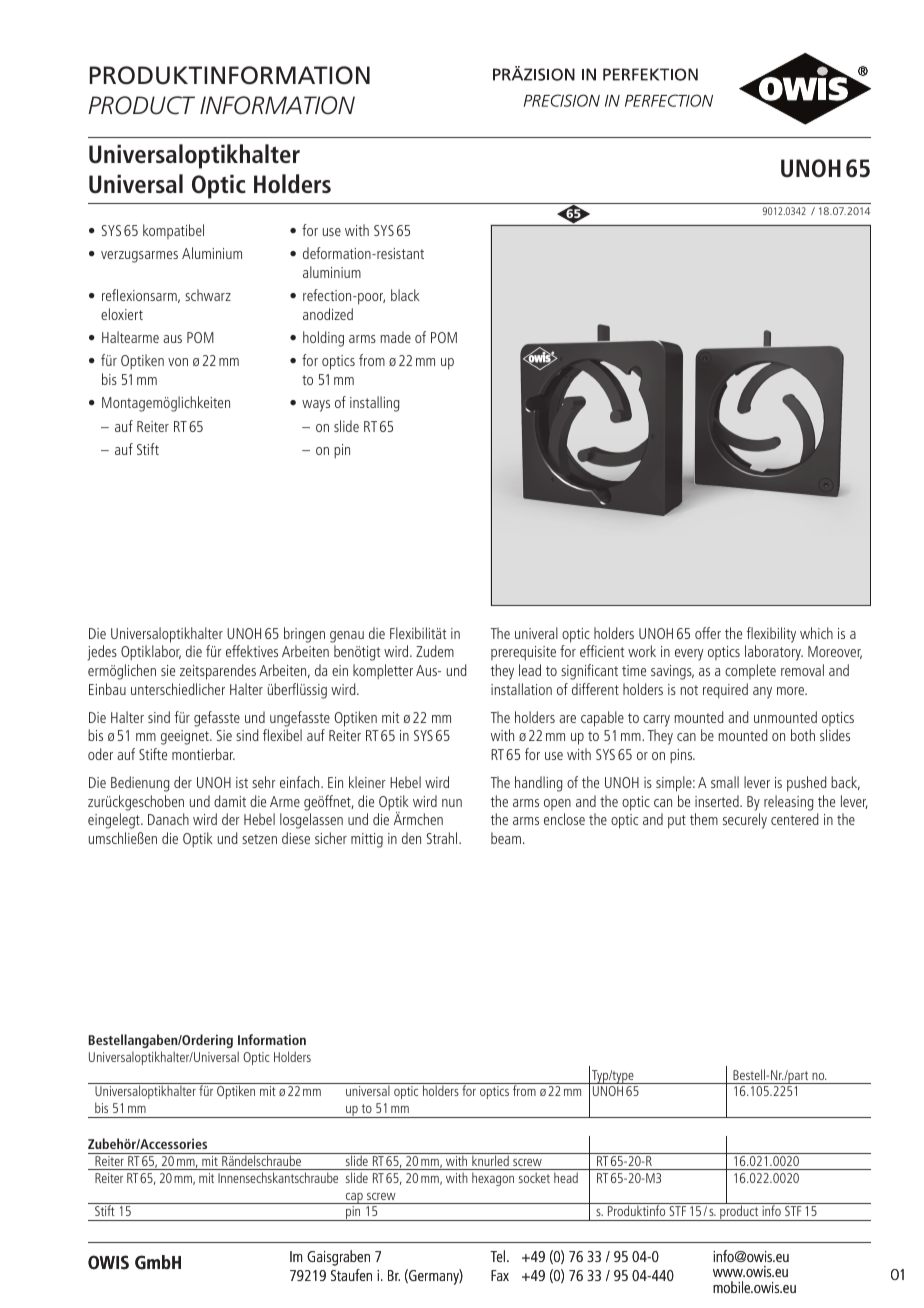 The height and width of the document is (1308, 924). Describe the element at coordinates (296, 838) in the document. I see `diese` at that location.
